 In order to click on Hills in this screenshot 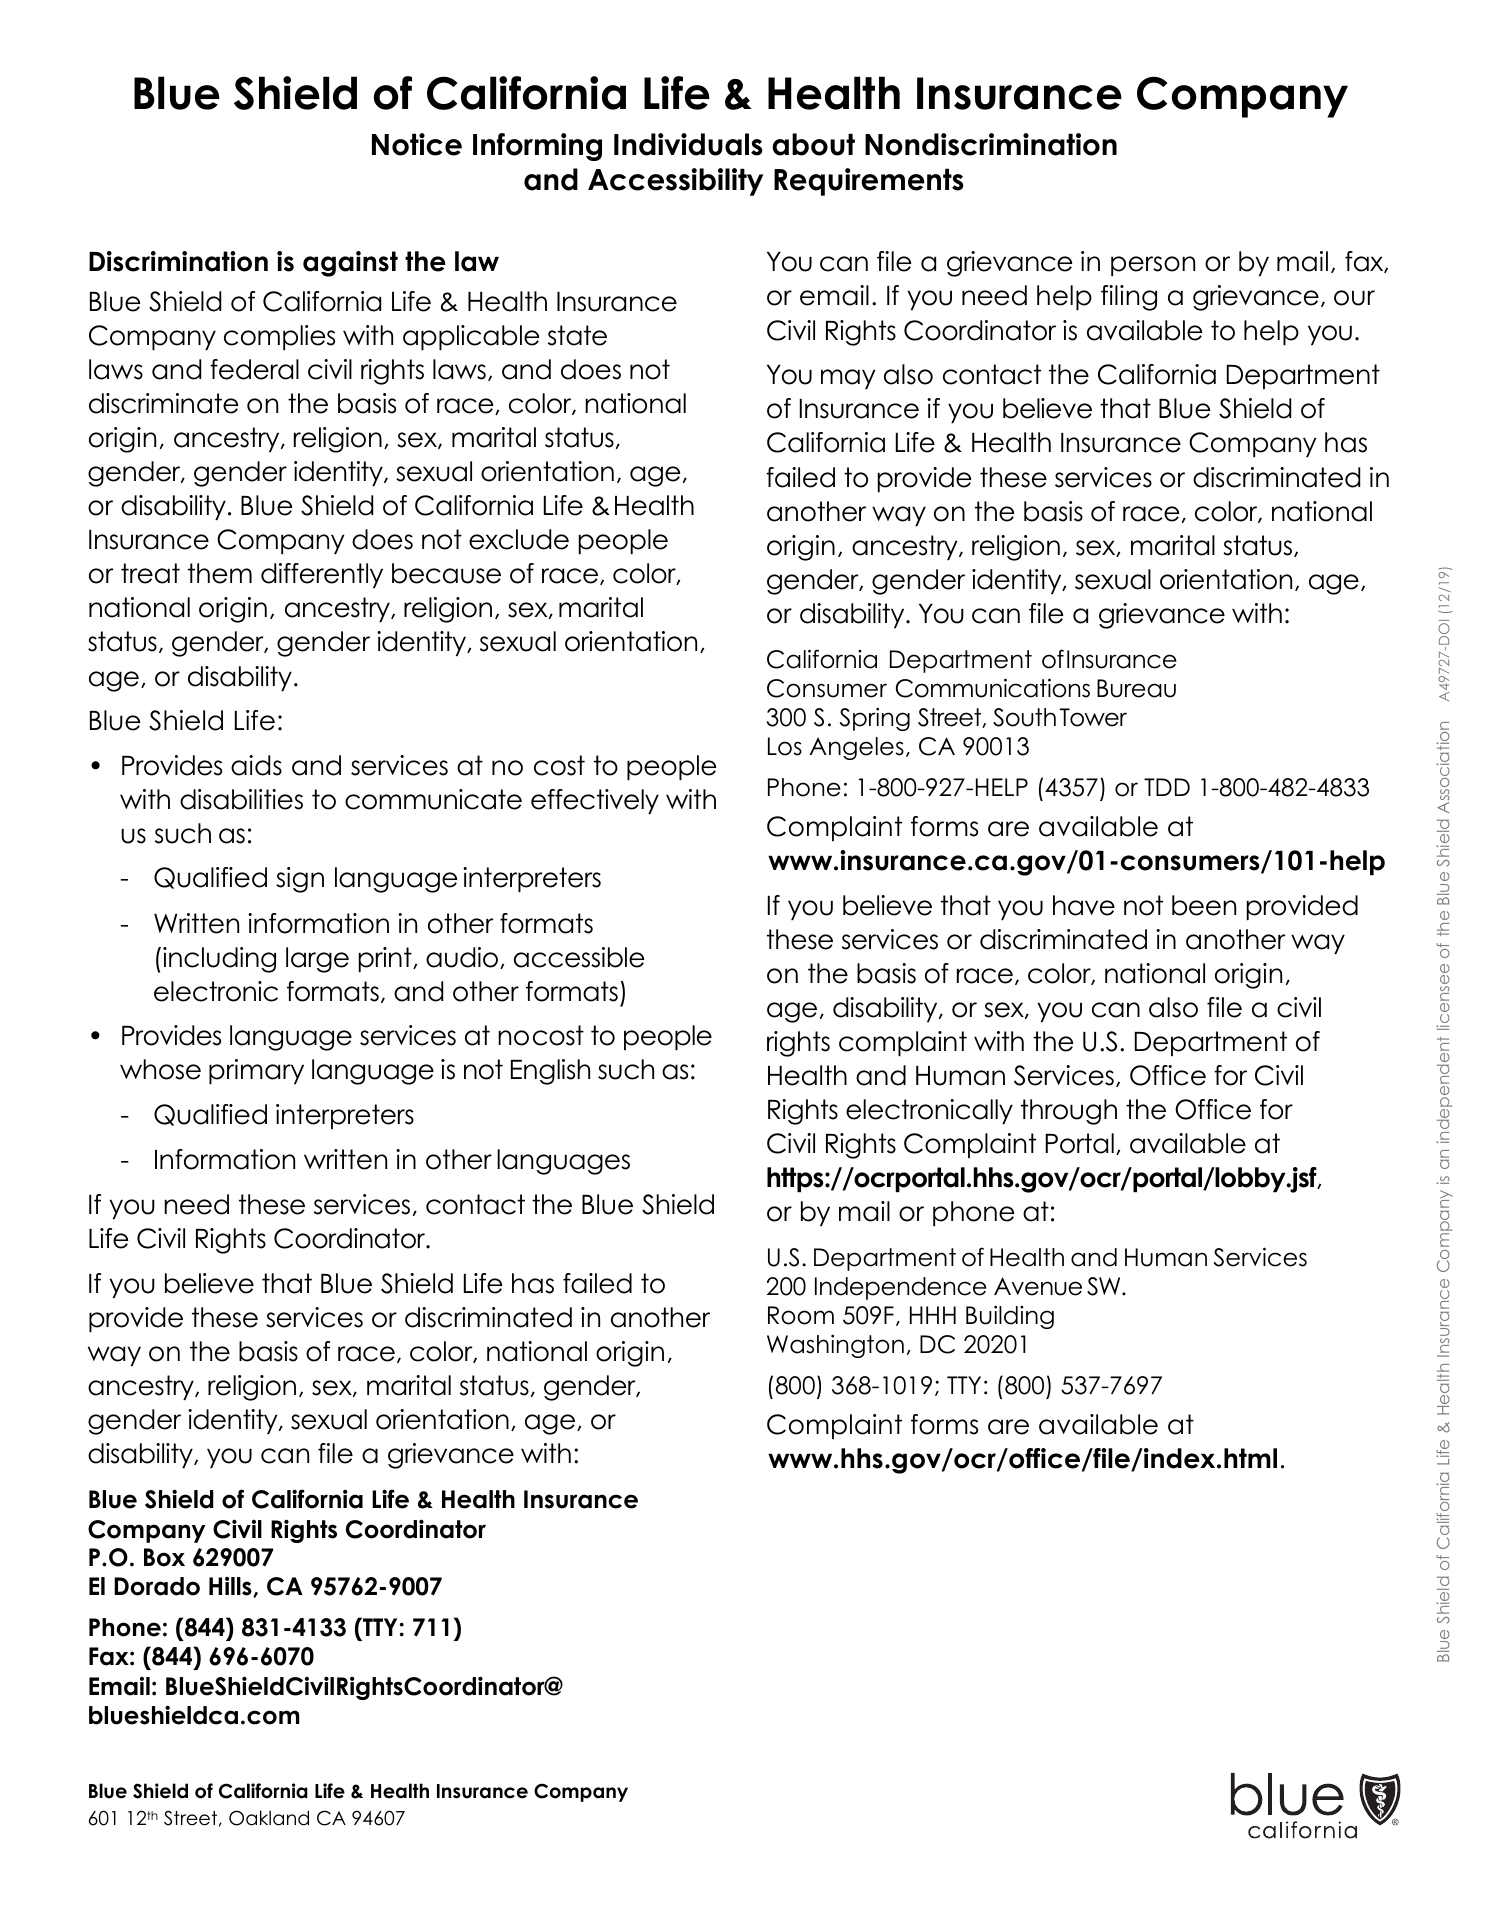, I will do `click(231, 1586)`.
